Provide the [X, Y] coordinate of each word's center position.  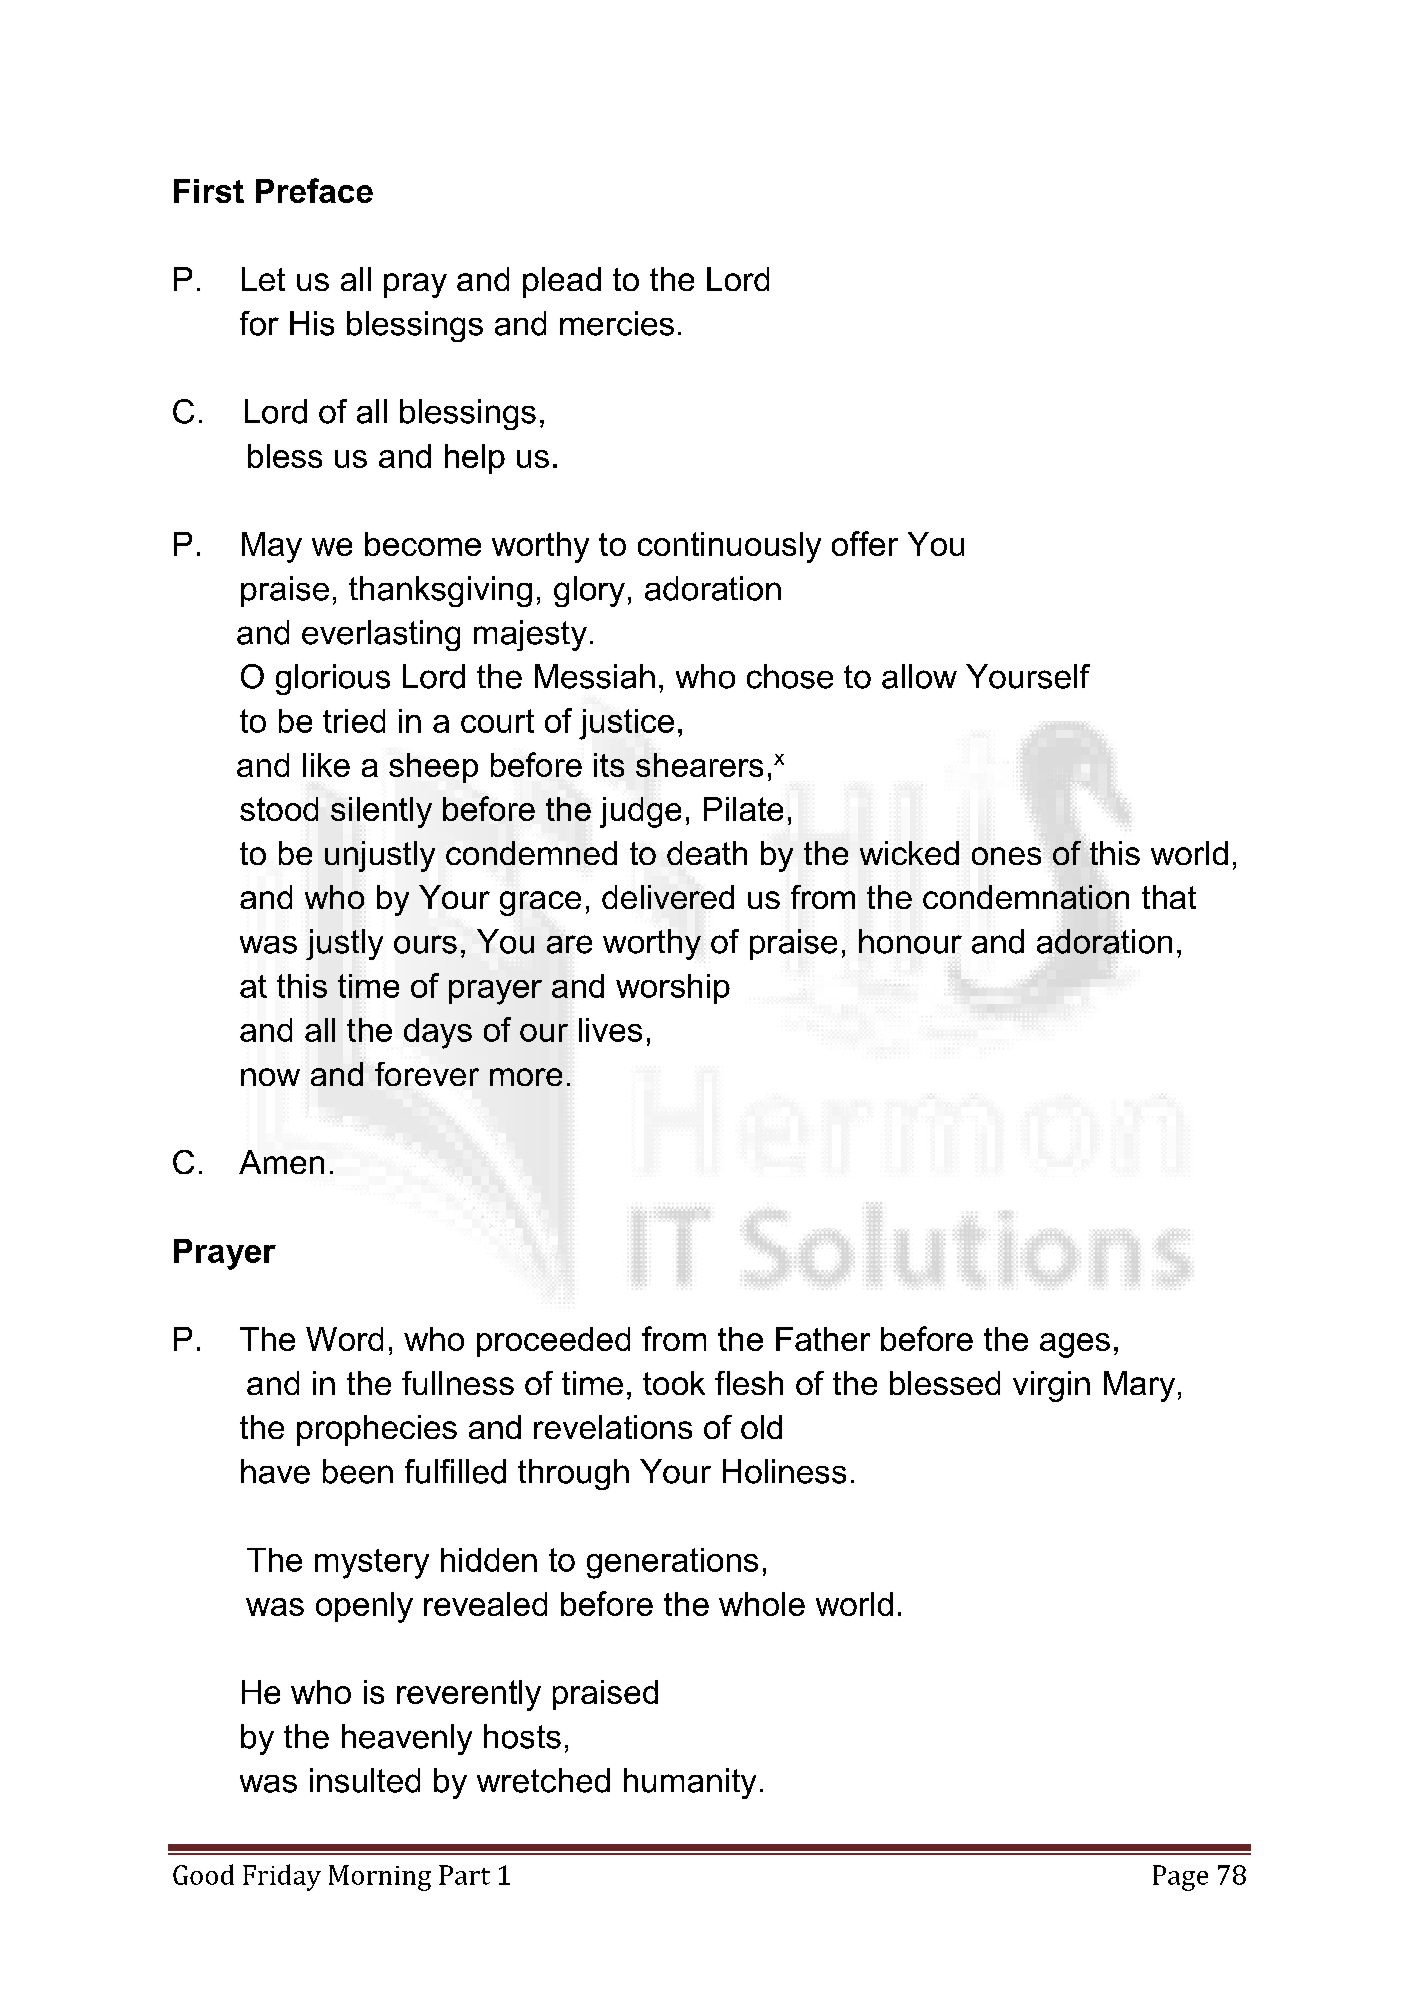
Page [1180, 1878]
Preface [314, 190]
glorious [333, 679]
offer [865, 543]
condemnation [1026, 897]
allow [919, 676]
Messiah [595, 676]
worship [673, 989]
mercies [617, 323]
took [674, 1383]
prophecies [377, 1430]
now [270, 1077]
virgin [1051, 1386]
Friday [282, 1877]
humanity [690, 1783]
